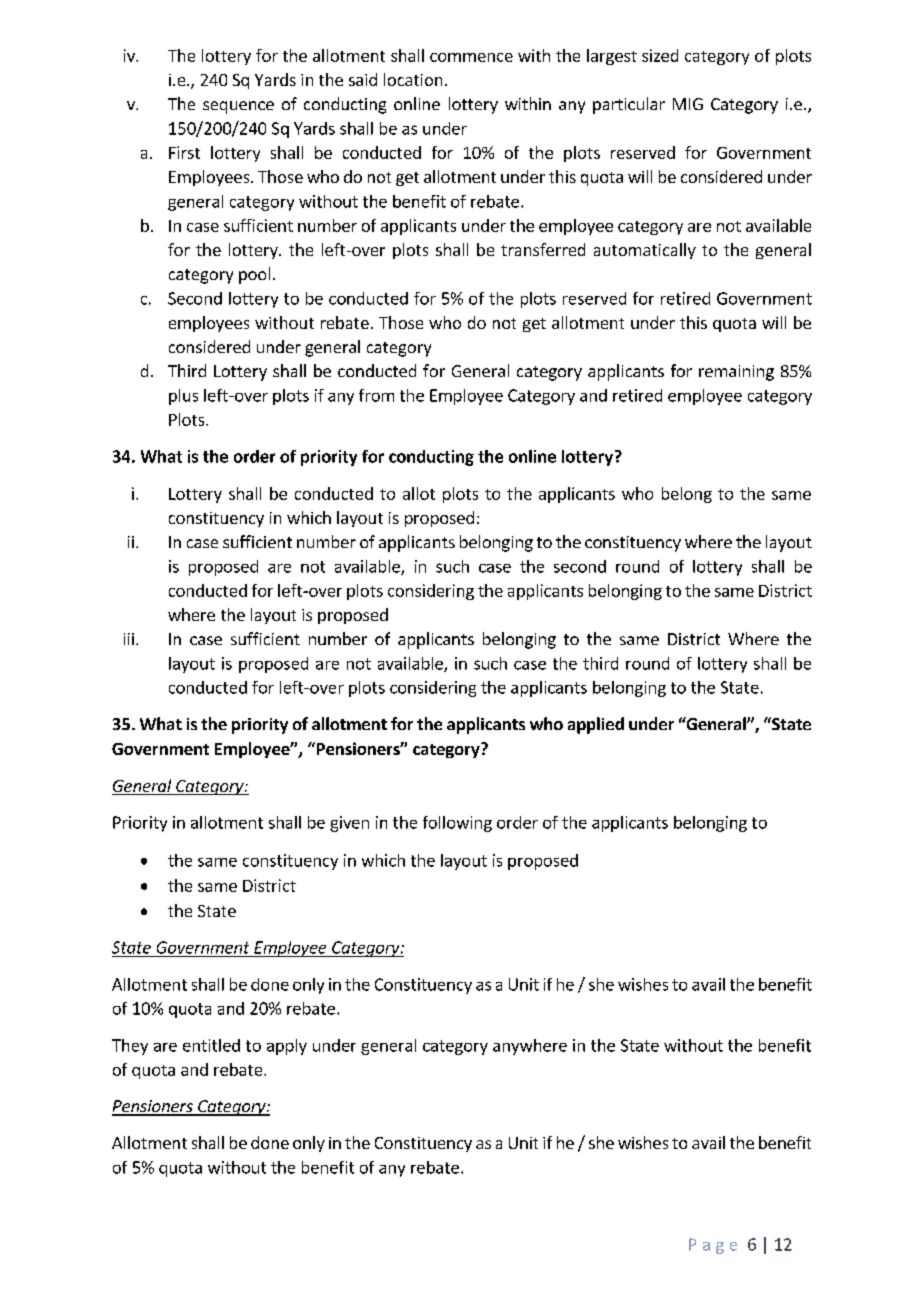 This image has height=1308, width=924. I want to click on entitled, so click(211, 1045).
